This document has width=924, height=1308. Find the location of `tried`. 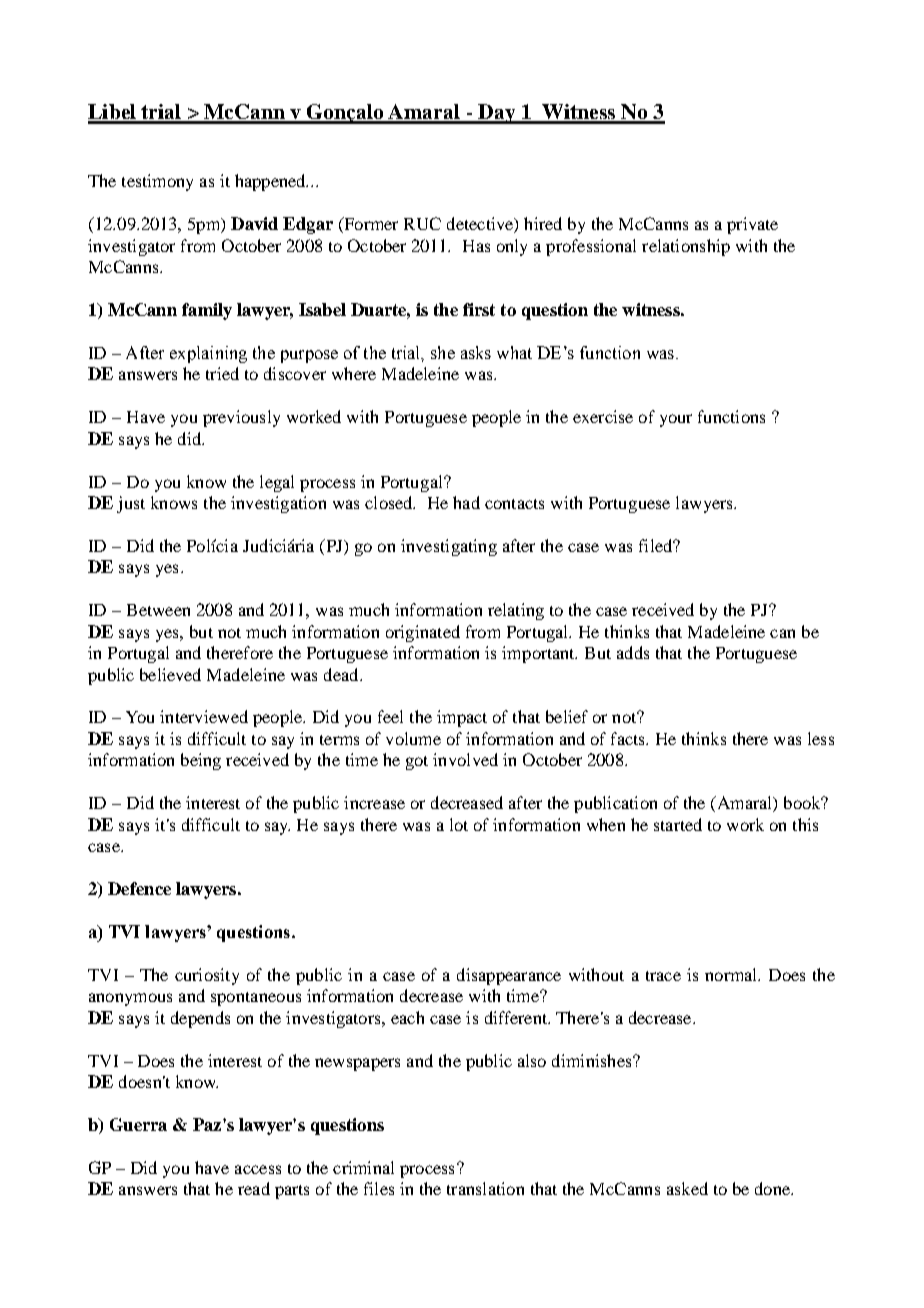

tried is located at coordinates (222, 373).
